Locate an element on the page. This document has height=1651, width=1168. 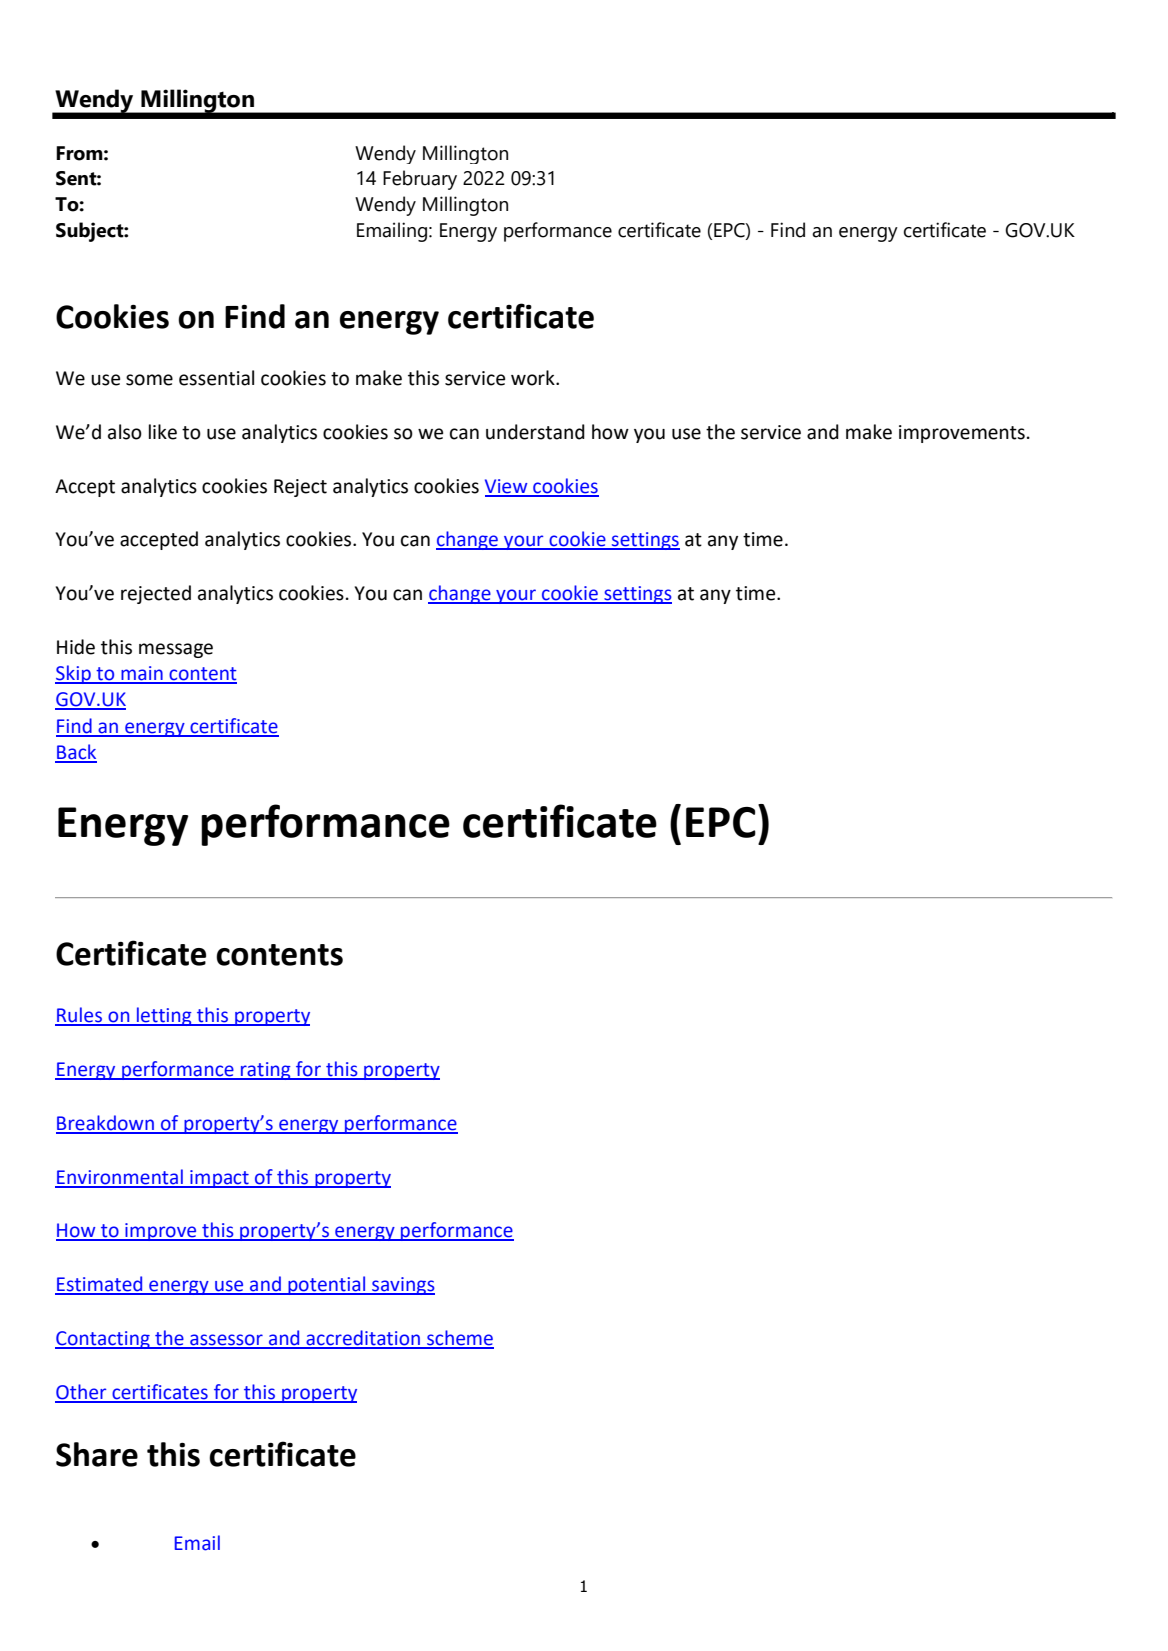
also is located at coordinates (125, 432).
